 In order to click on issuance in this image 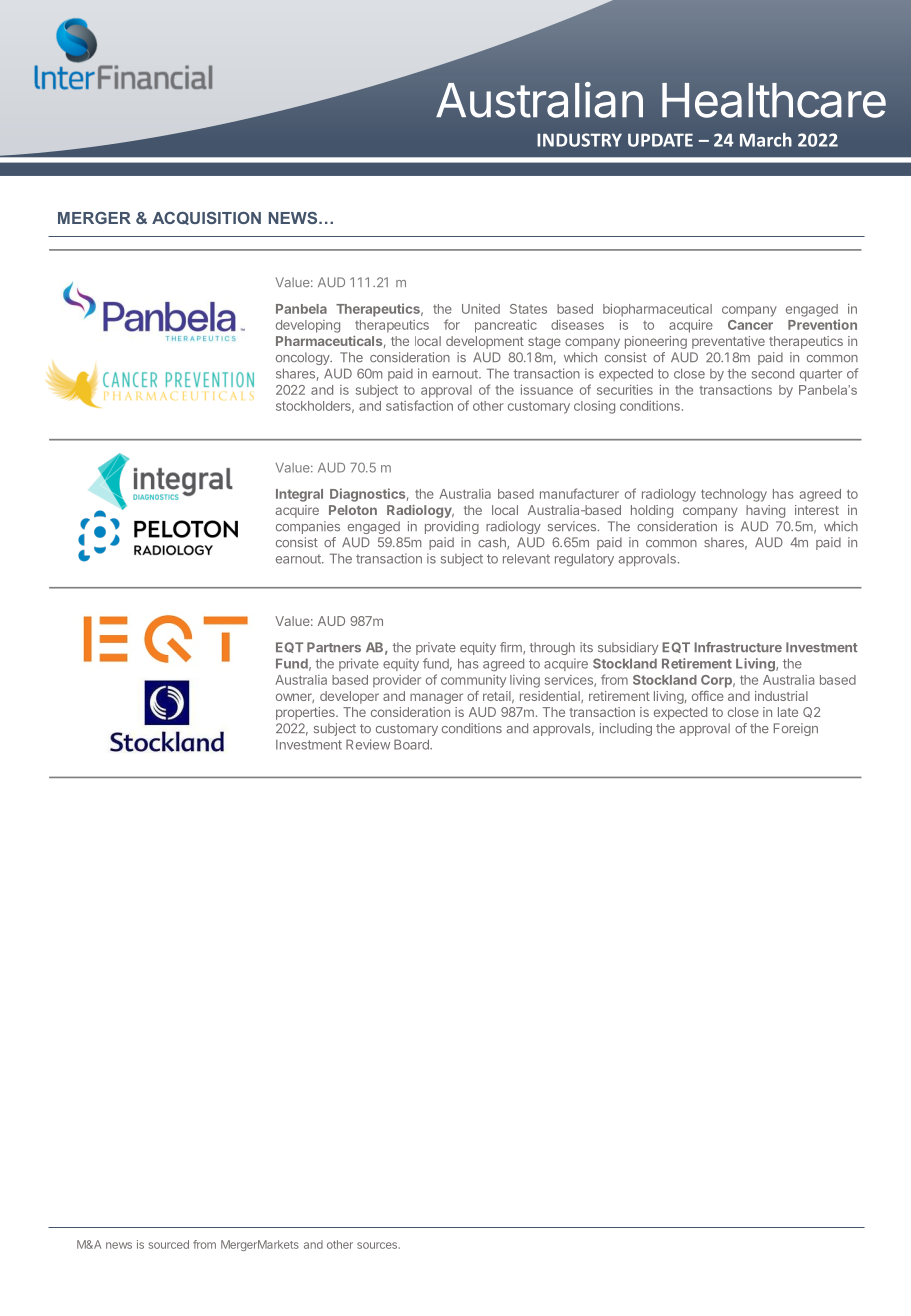, I will do `click(547, 390)`.
